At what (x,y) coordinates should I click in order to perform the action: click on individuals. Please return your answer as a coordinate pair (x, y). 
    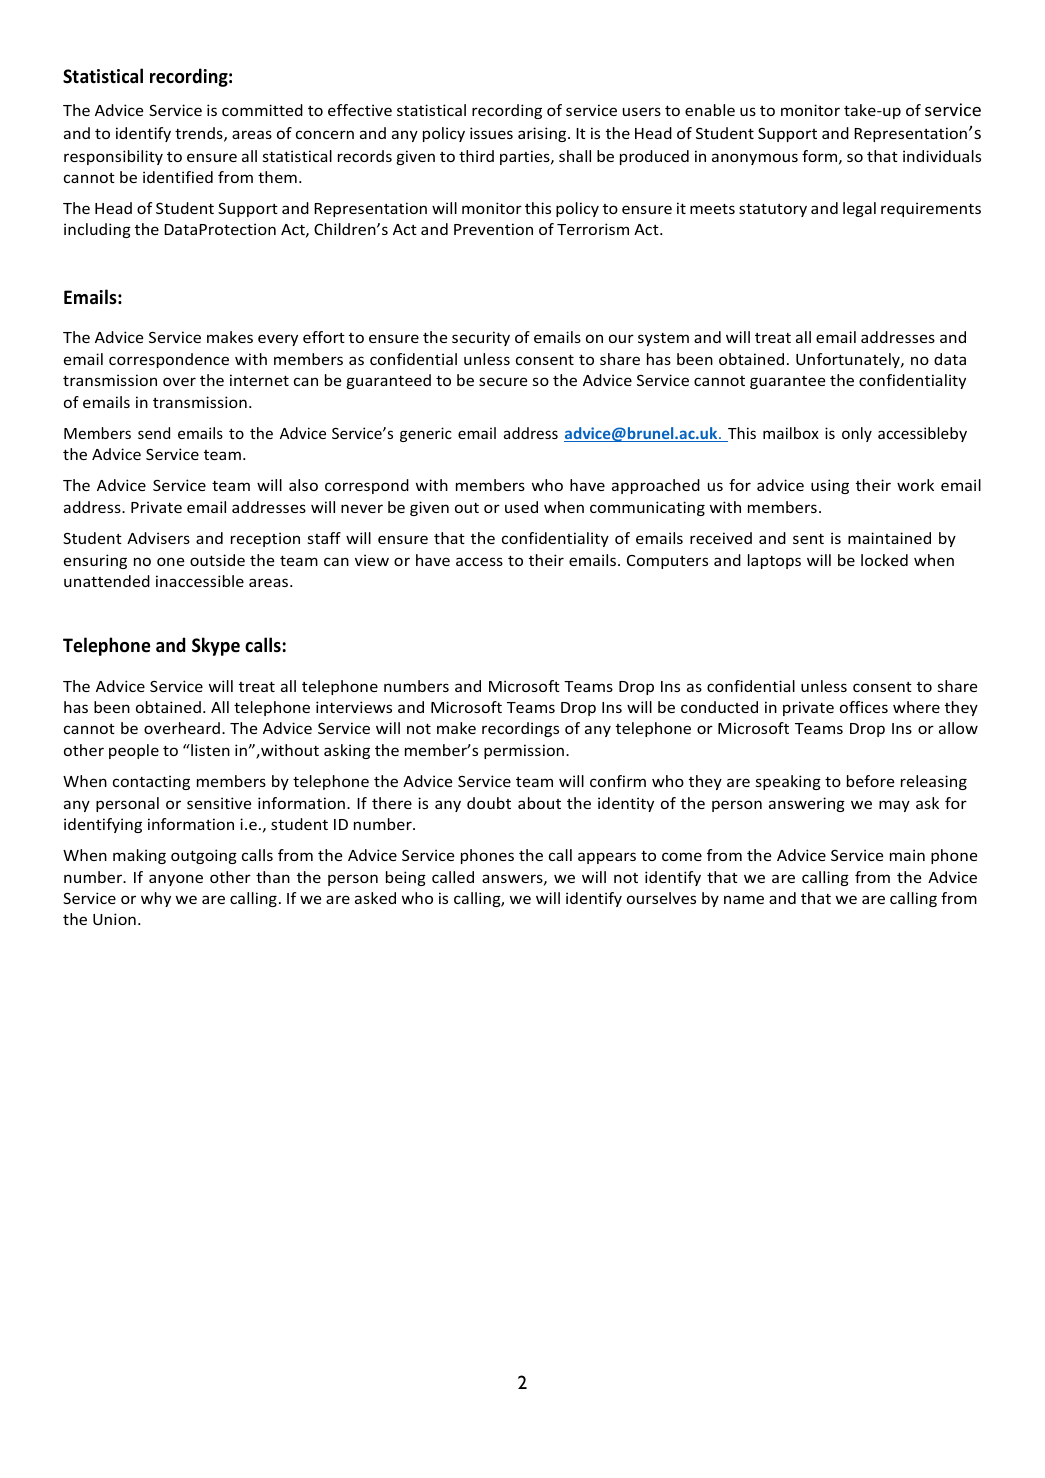
    Looking at the image, I should click on (942, 156).
